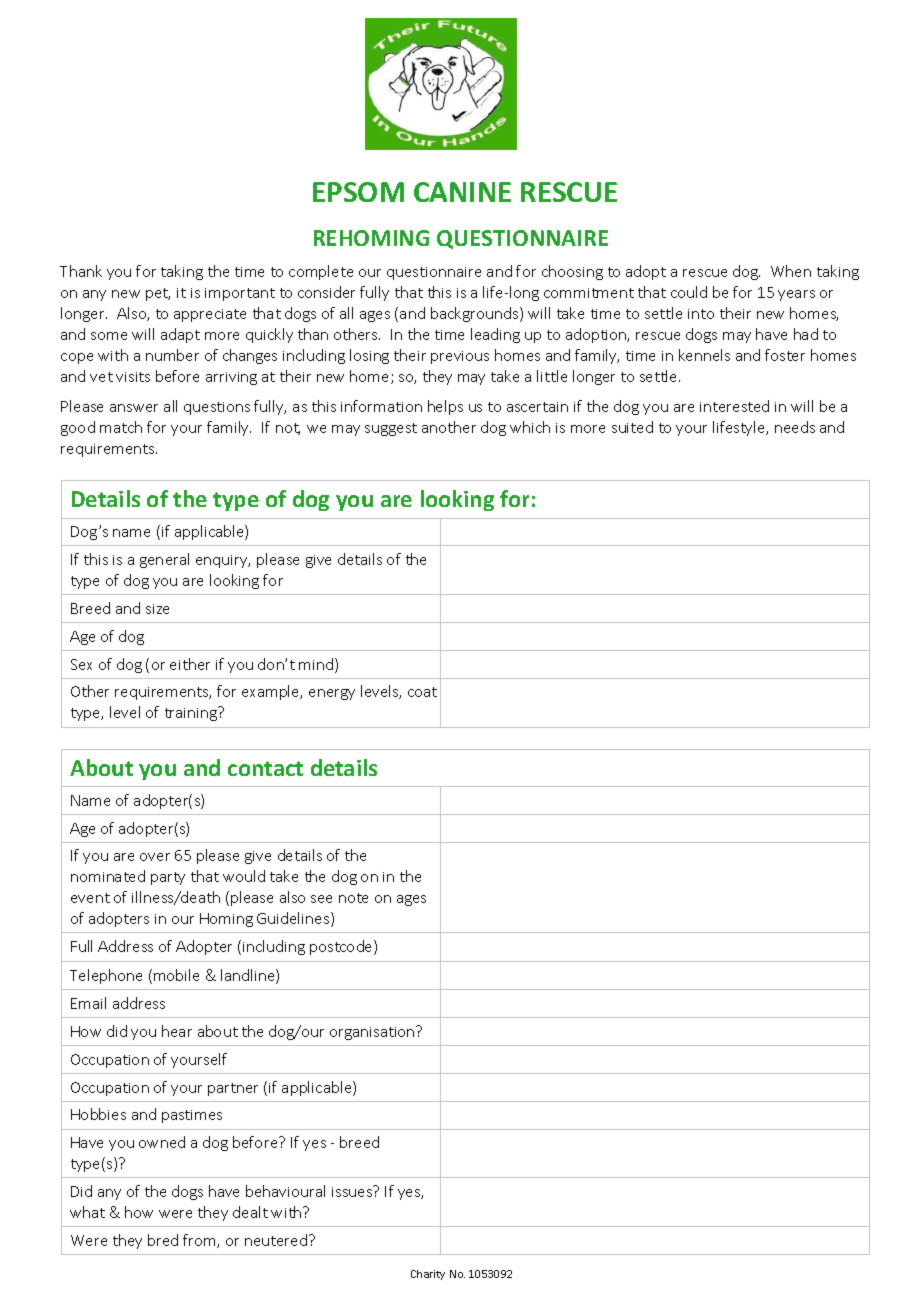  Describe the element at coordinates (462, 192) in the page. I see `CANINE` at that location.
